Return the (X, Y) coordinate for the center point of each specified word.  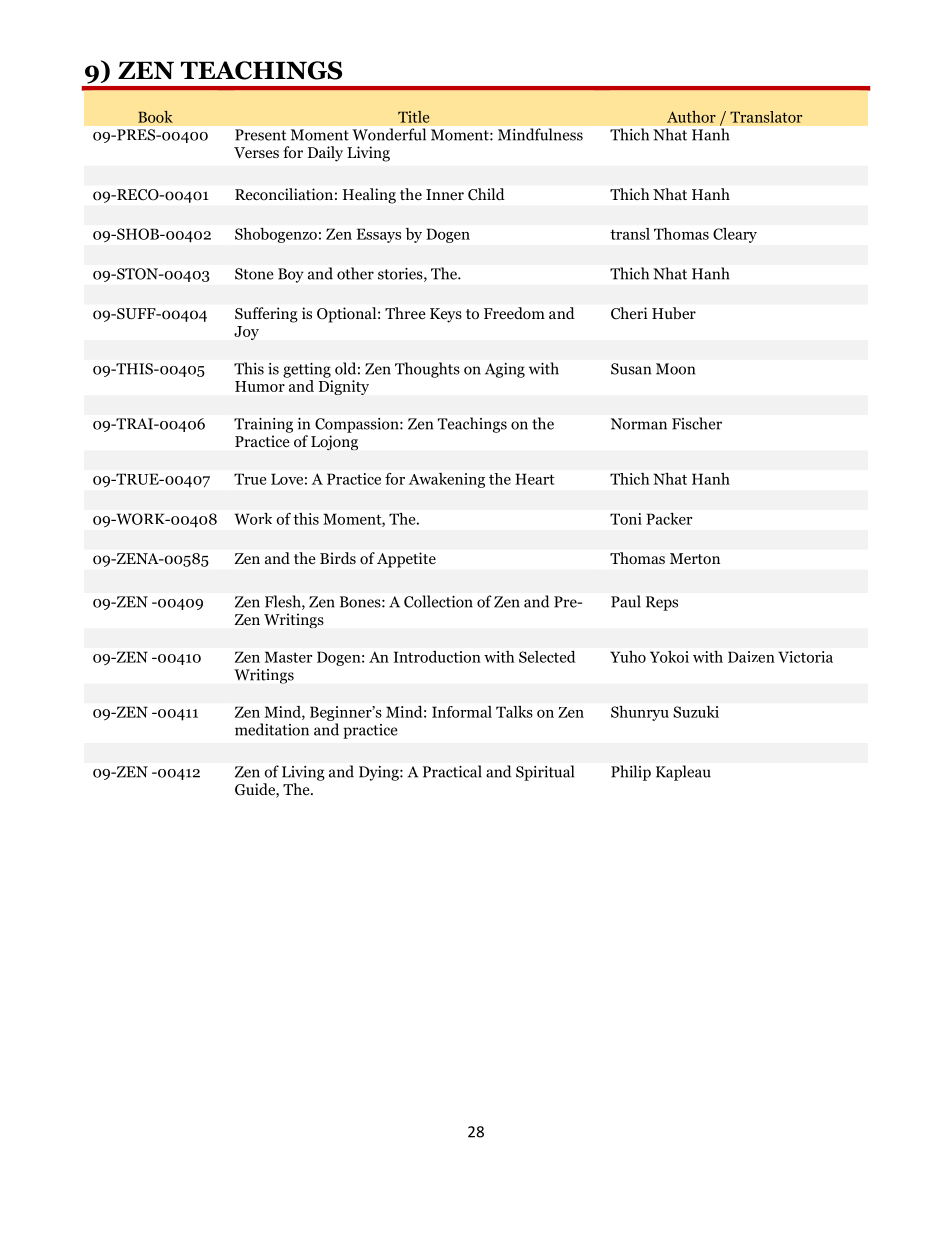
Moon (675, 369)
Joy (246, 333)
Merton (695, 559)
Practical (452, 771)
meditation (272, 729)
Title (413, 117)
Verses (256, 152)
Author (691, 117)
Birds (338, 558)
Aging (505, 370)
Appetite (406, 560)
